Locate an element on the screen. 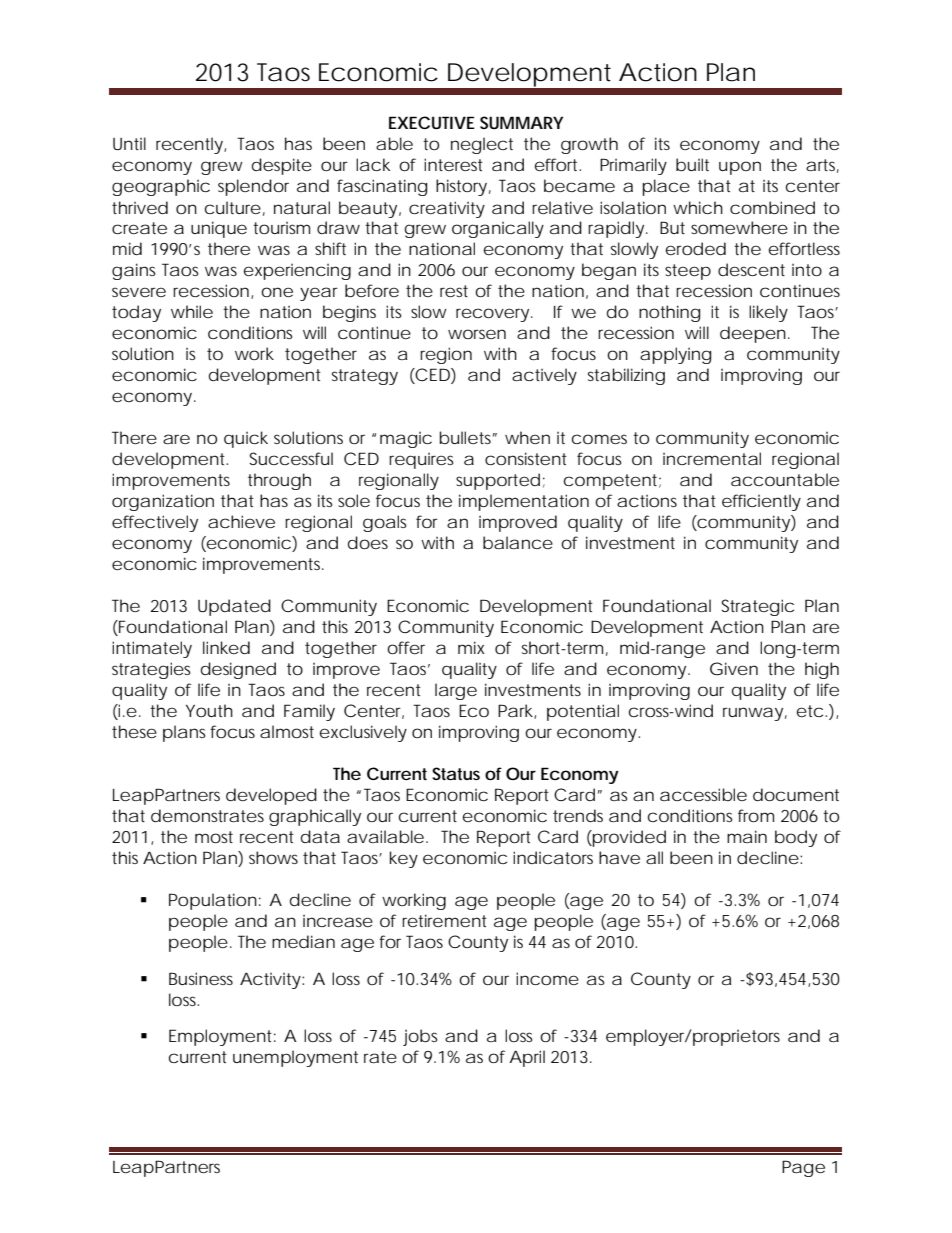 This screenshot has width=952, height=1233. upon is located at coordinates (740, 168).
